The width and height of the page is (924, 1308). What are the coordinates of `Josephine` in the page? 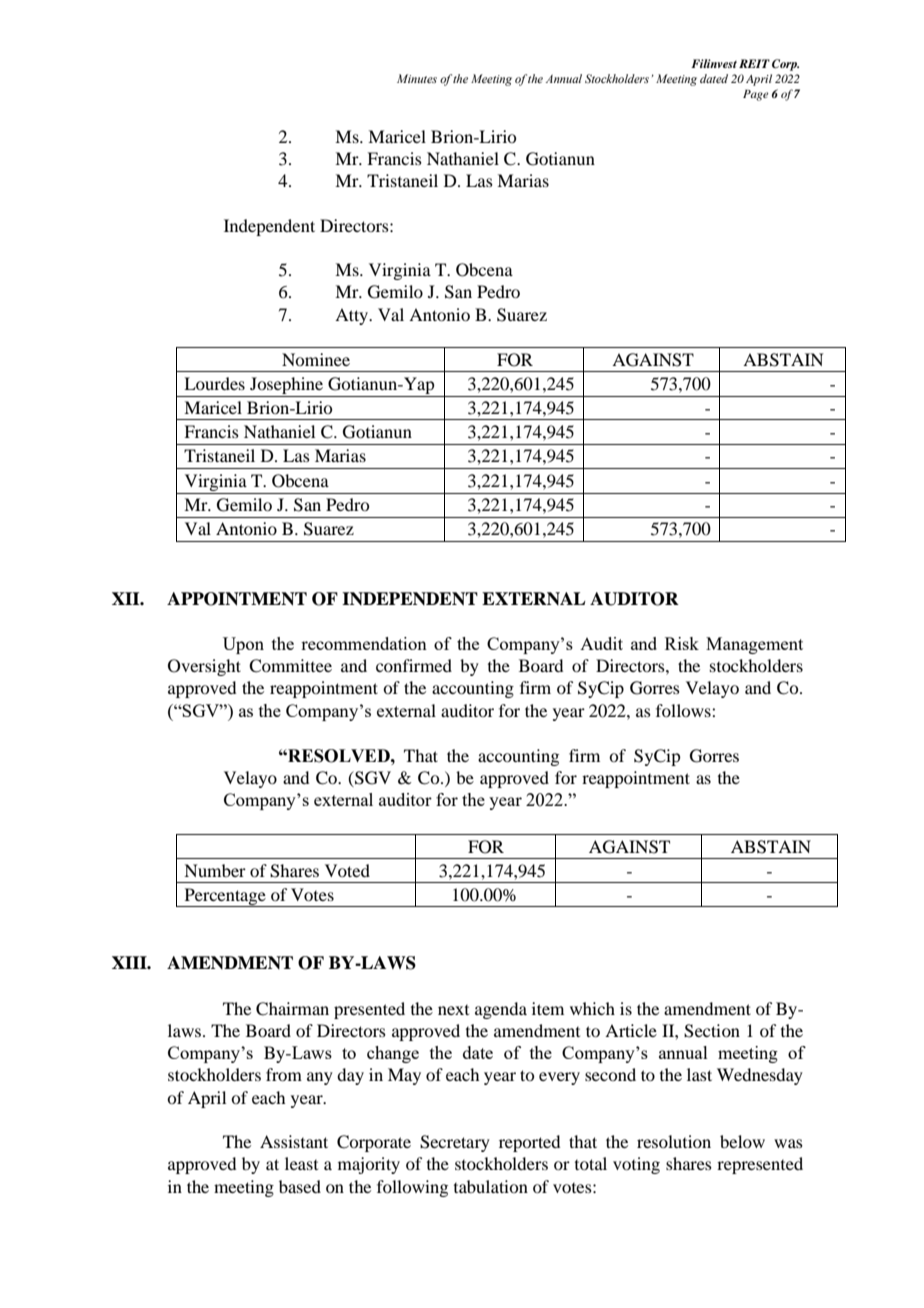 It's located at (286, 385).
